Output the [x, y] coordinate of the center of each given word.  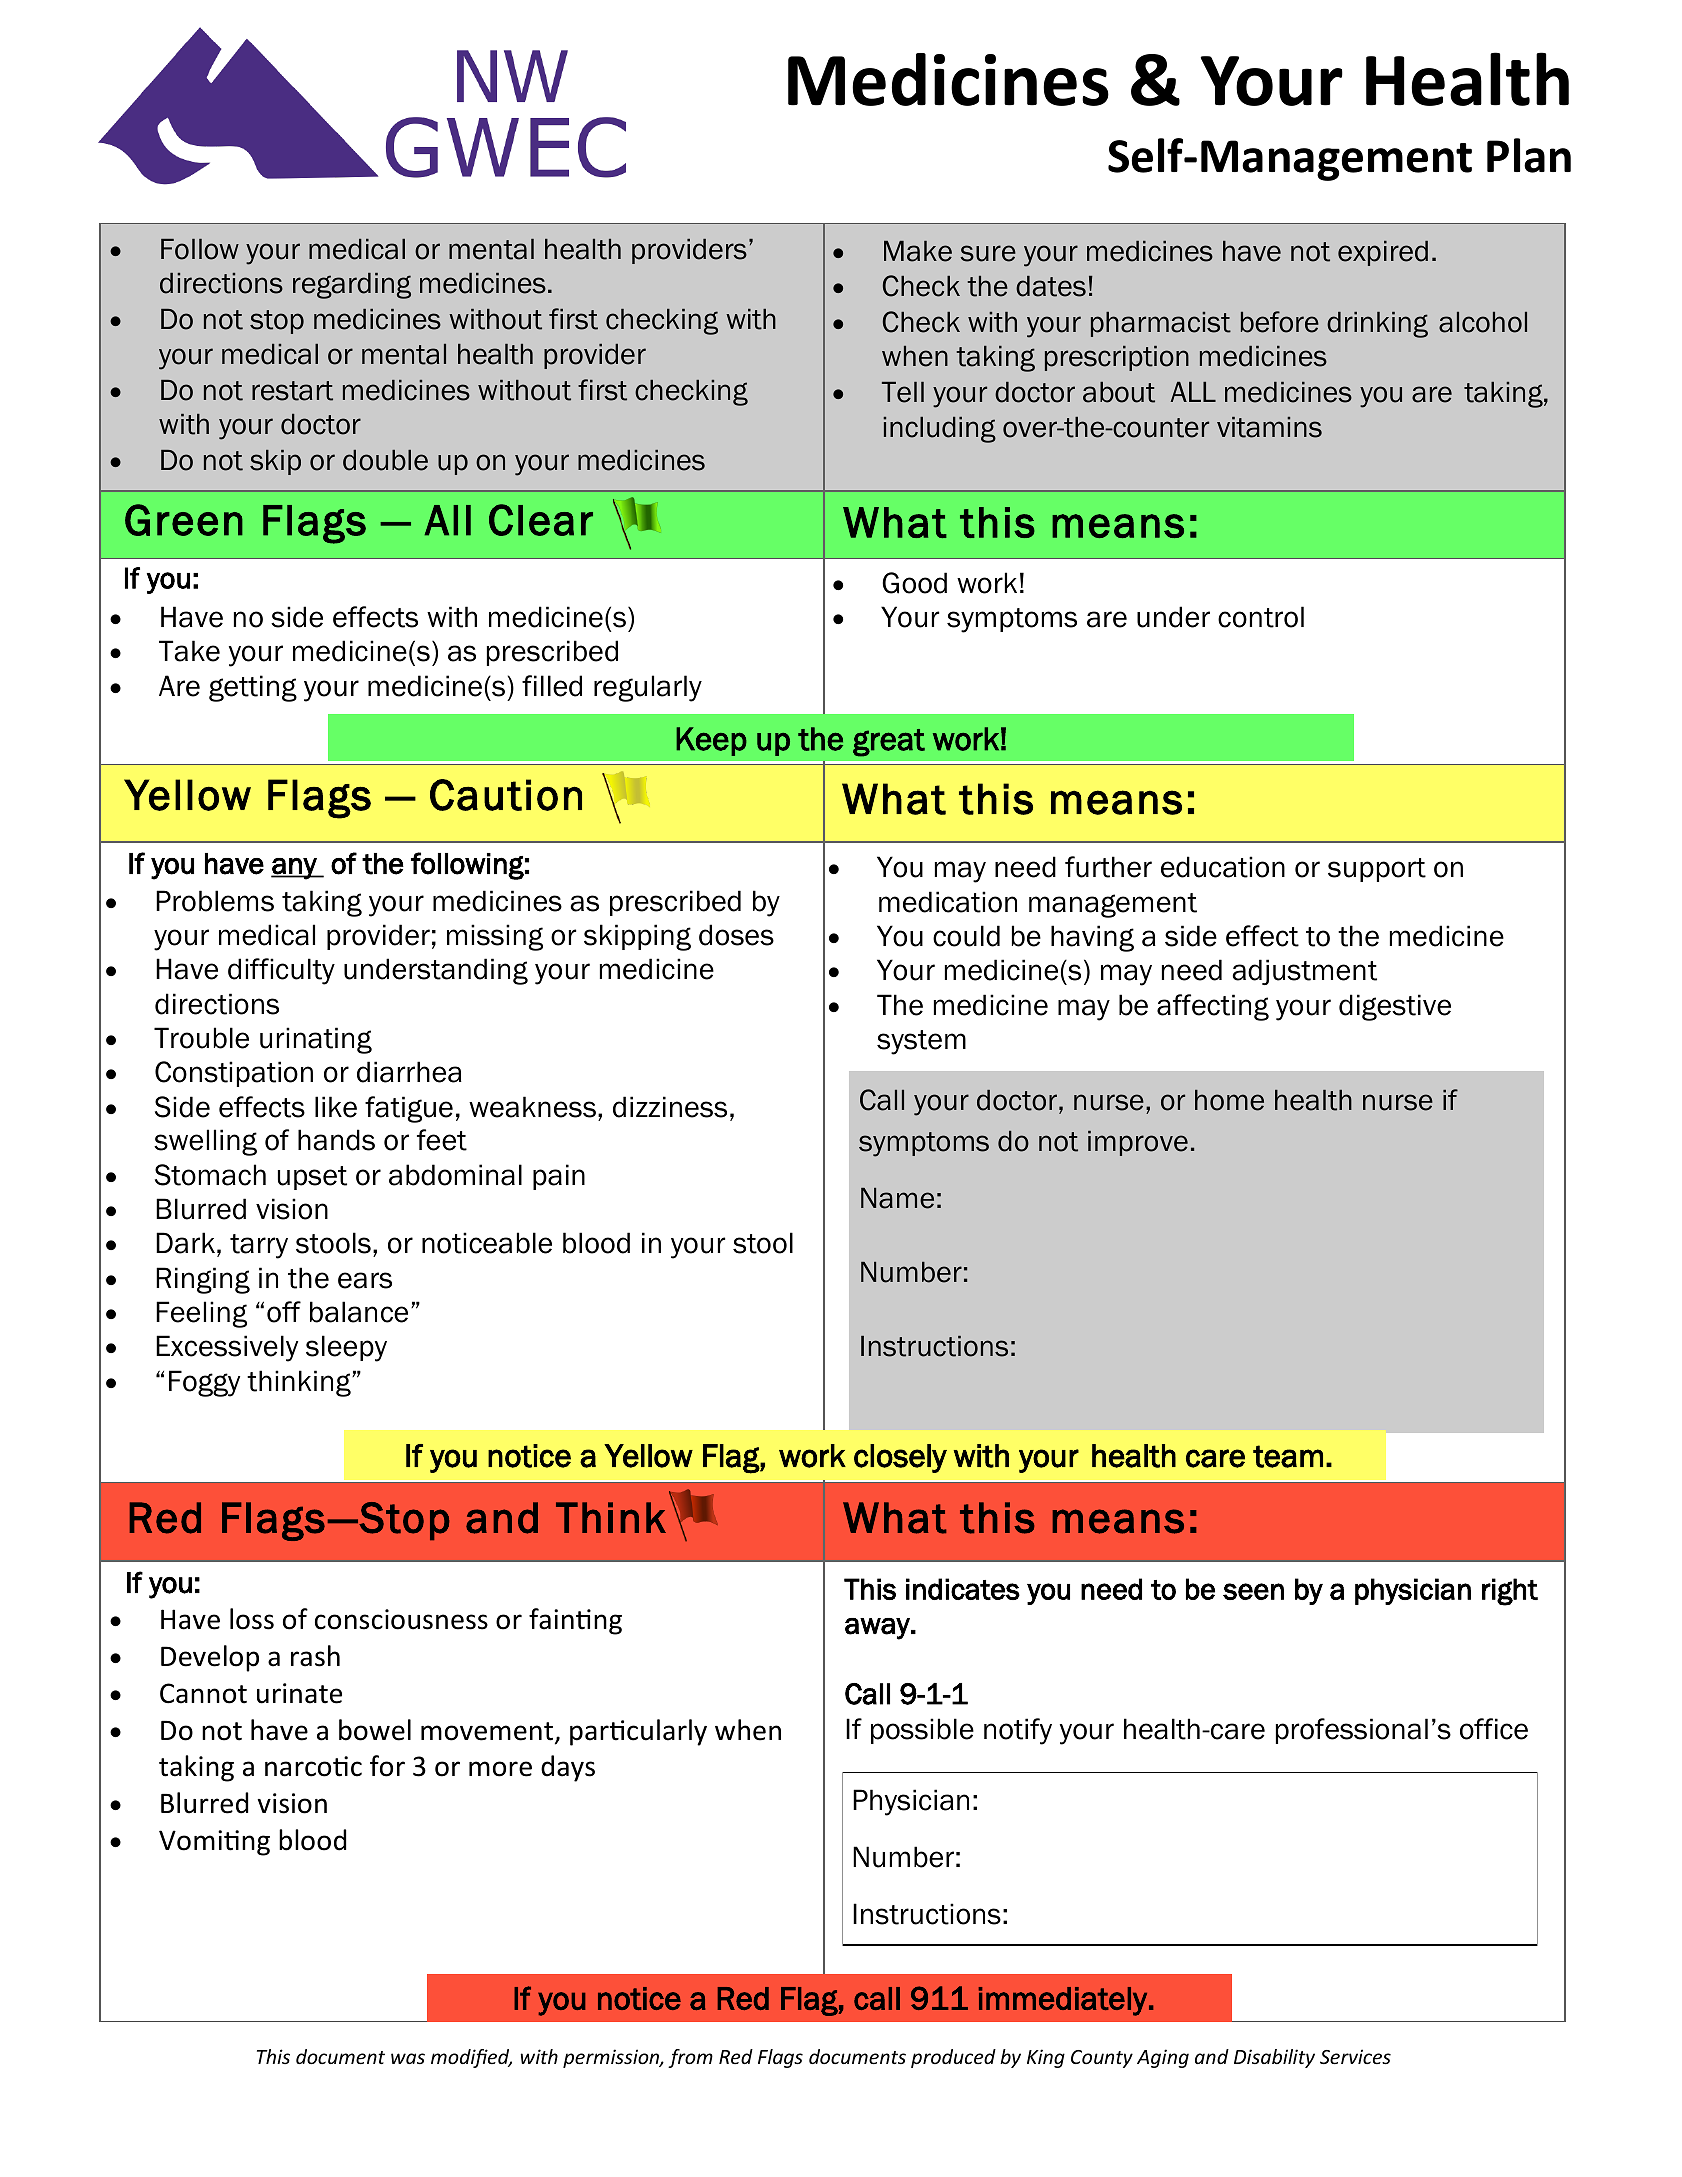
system [921, 1042]
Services [1355, 2056]
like [336, 1107]
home [1229, 1100]
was [408, 2058]
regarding [352, 286]
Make [918, 251]
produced [953, 2058]
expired [1383, 253]
